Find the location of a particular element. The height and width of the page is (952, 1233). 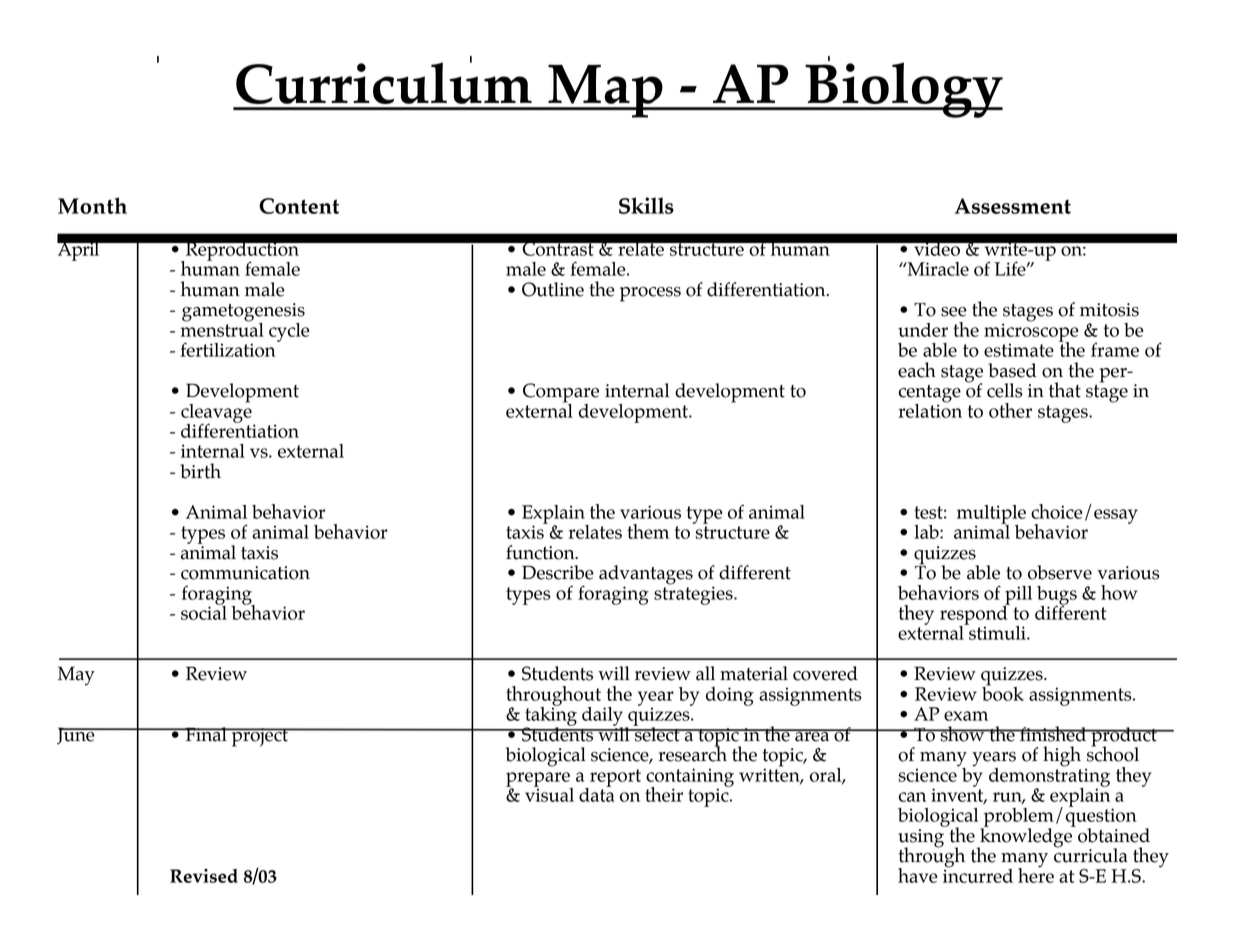

them is located at coordinates (648, 531).
